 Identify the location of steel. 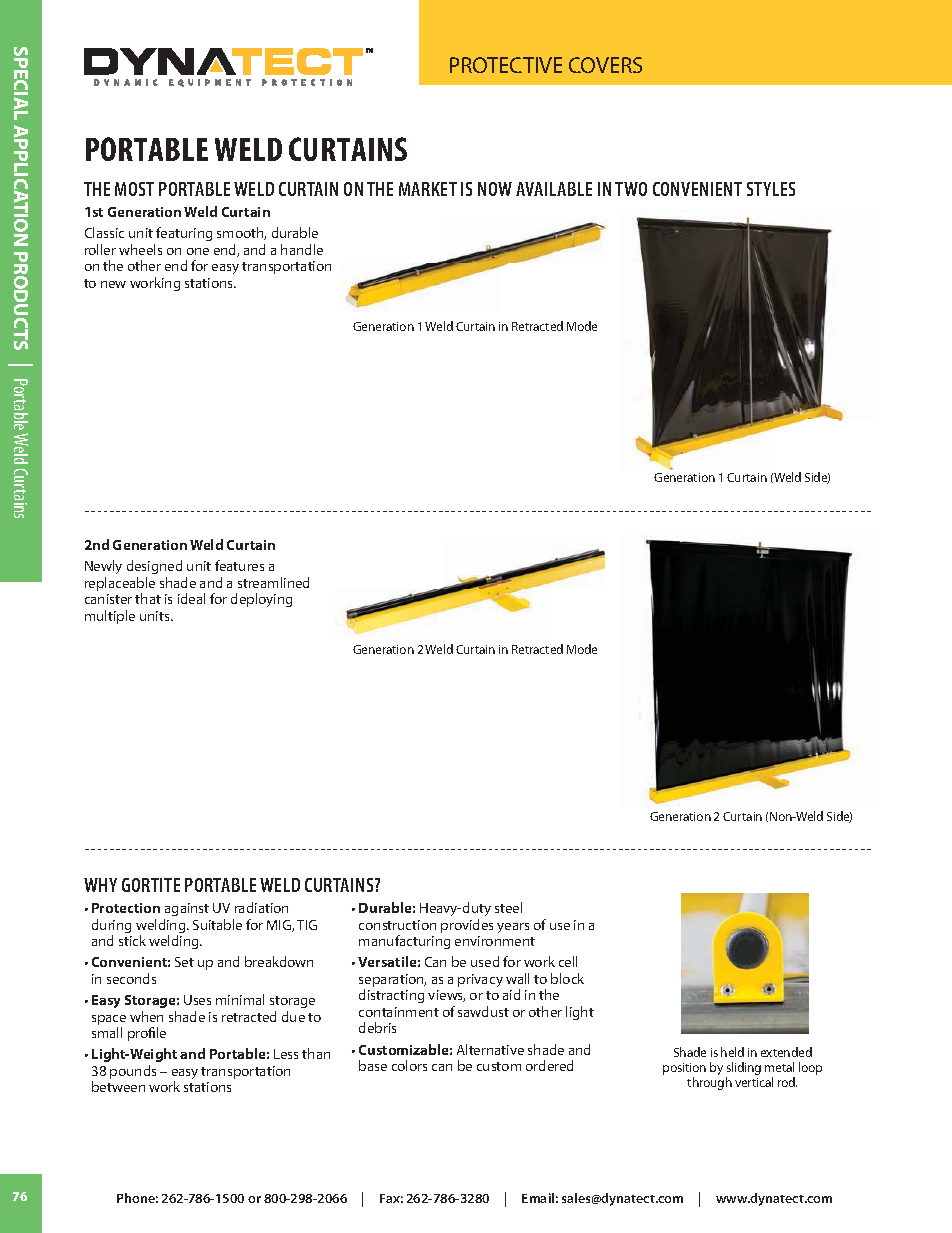
(508, 907).
